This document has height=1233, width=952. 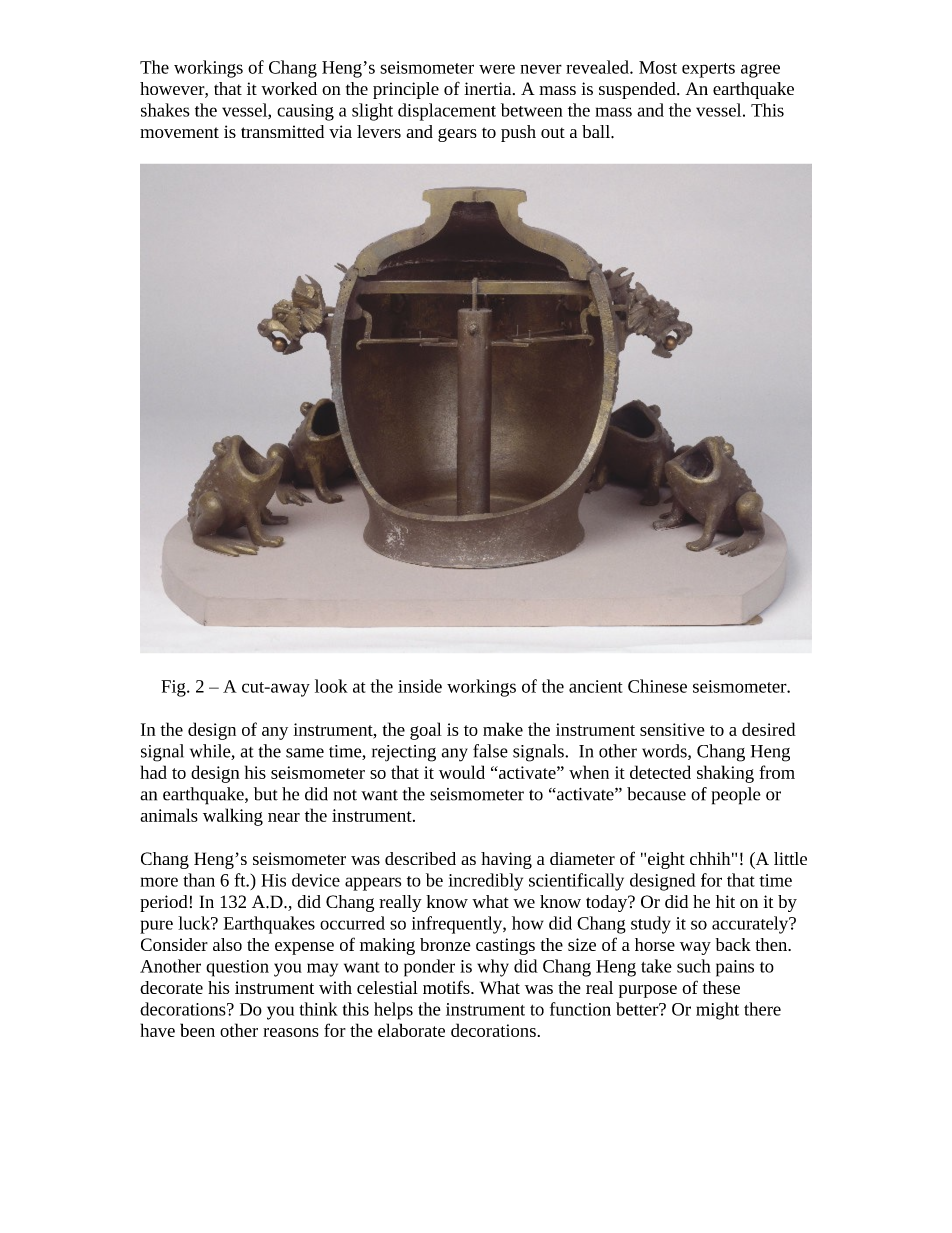 I want to click on gears, so click(x=457, y=135).
